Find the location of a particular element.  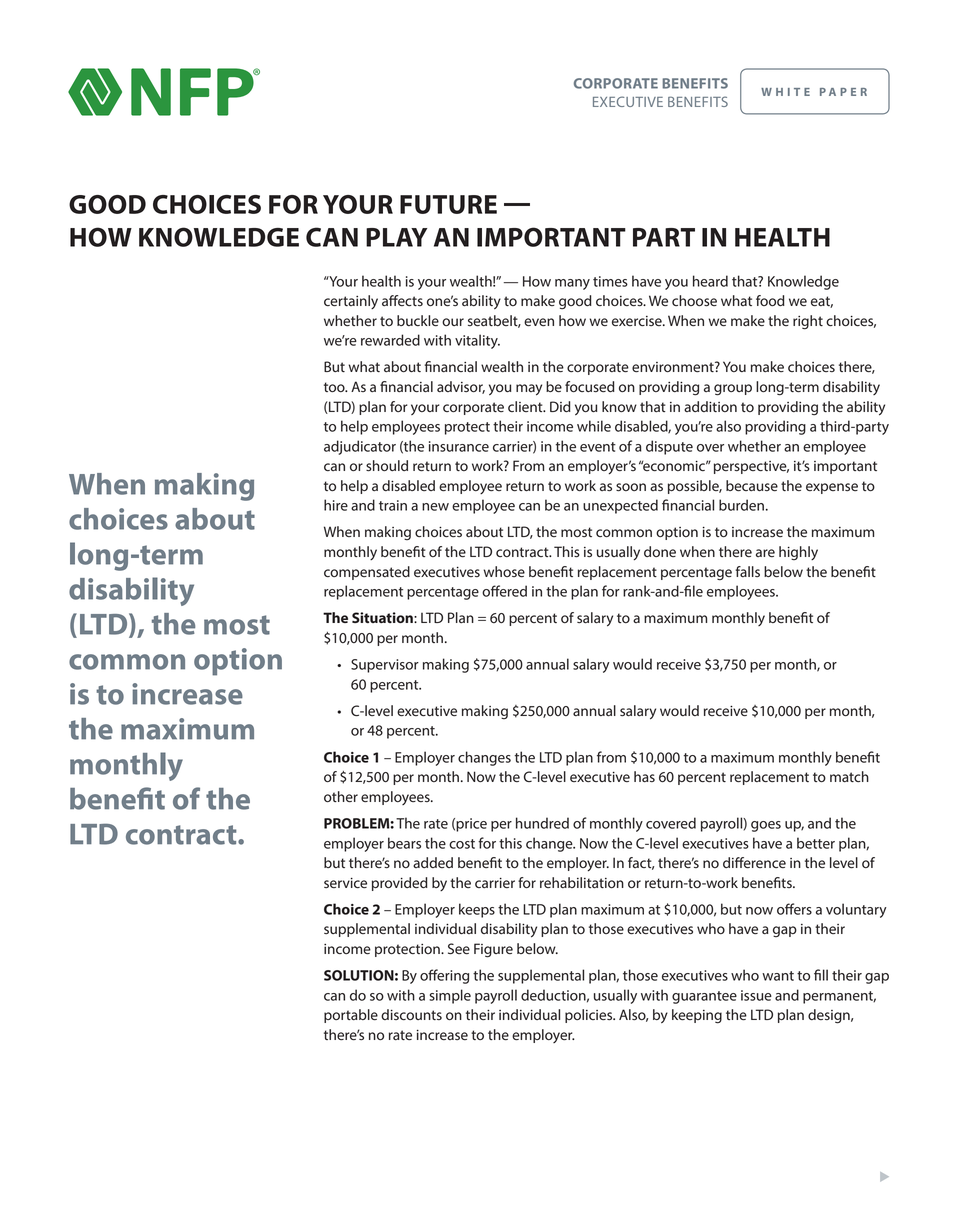

times is located at coordinates (610, 281).
